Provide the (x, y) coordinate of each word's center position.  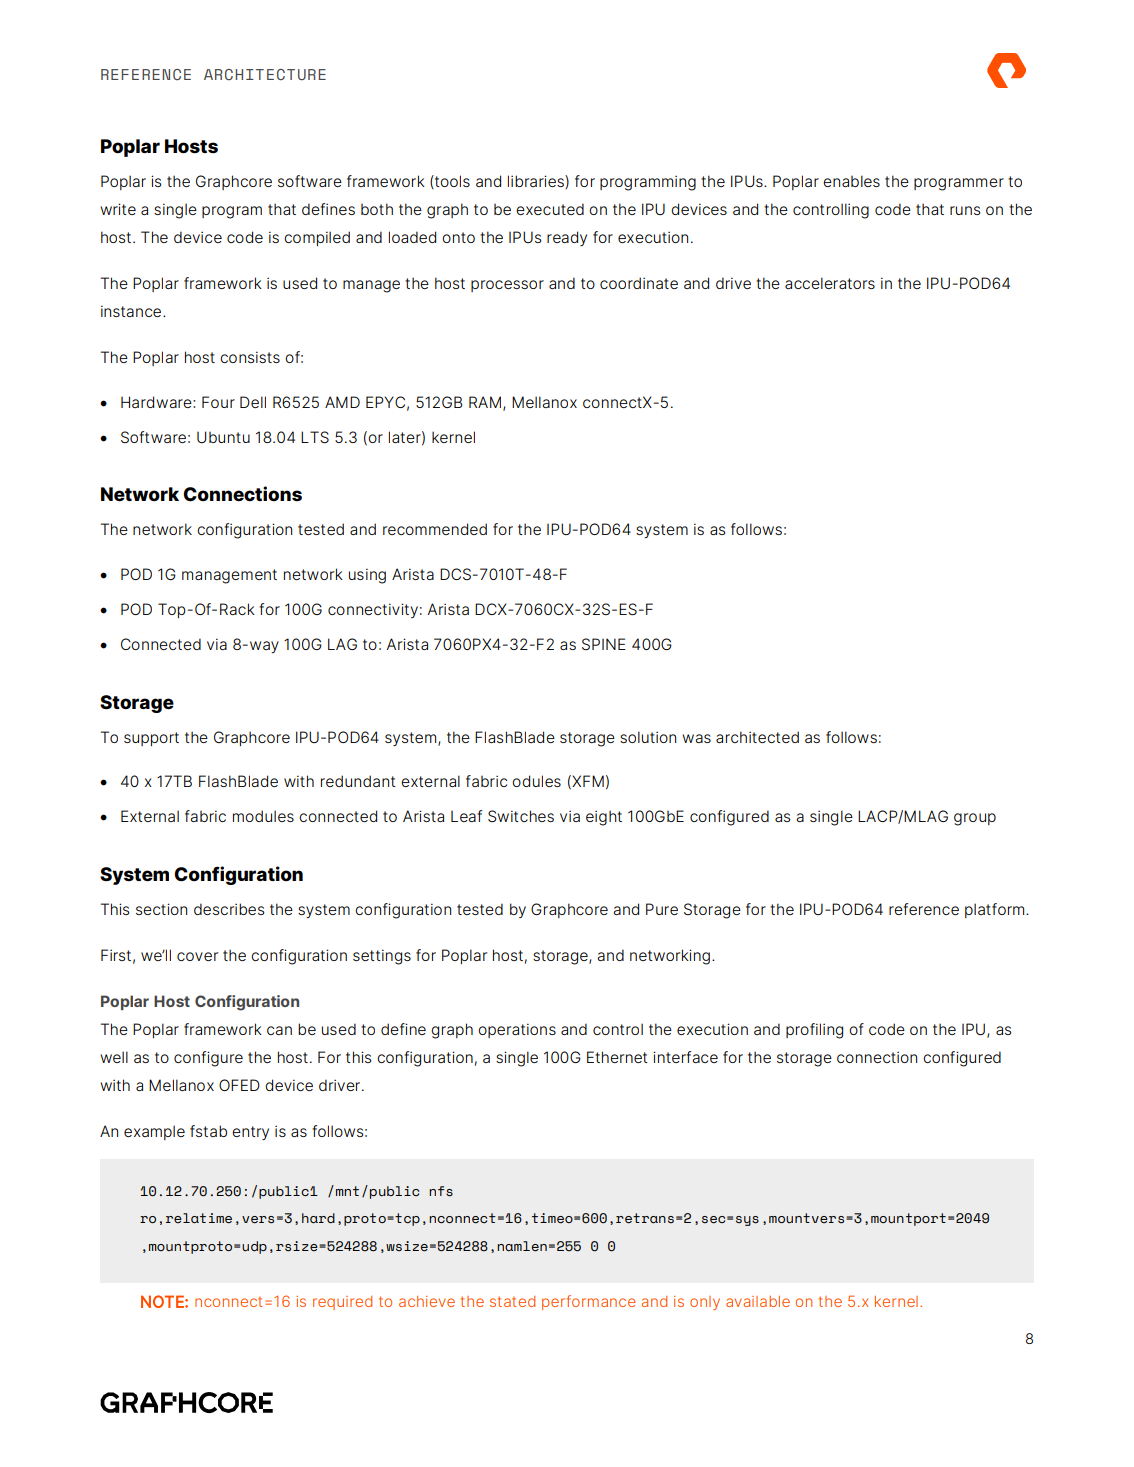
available (758, 1301)
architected (757, 737)
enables (851, 181)
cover (197, 956)
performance (589, 1302)
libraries (537, 182)
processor (507, 286)
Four (218, 402)
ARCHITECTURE (265, 74)
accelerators (830, 283)
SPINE (604, 644)
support (151, 739)
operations (517, 1030)
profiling (814, 1031)
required (342, 1303)
